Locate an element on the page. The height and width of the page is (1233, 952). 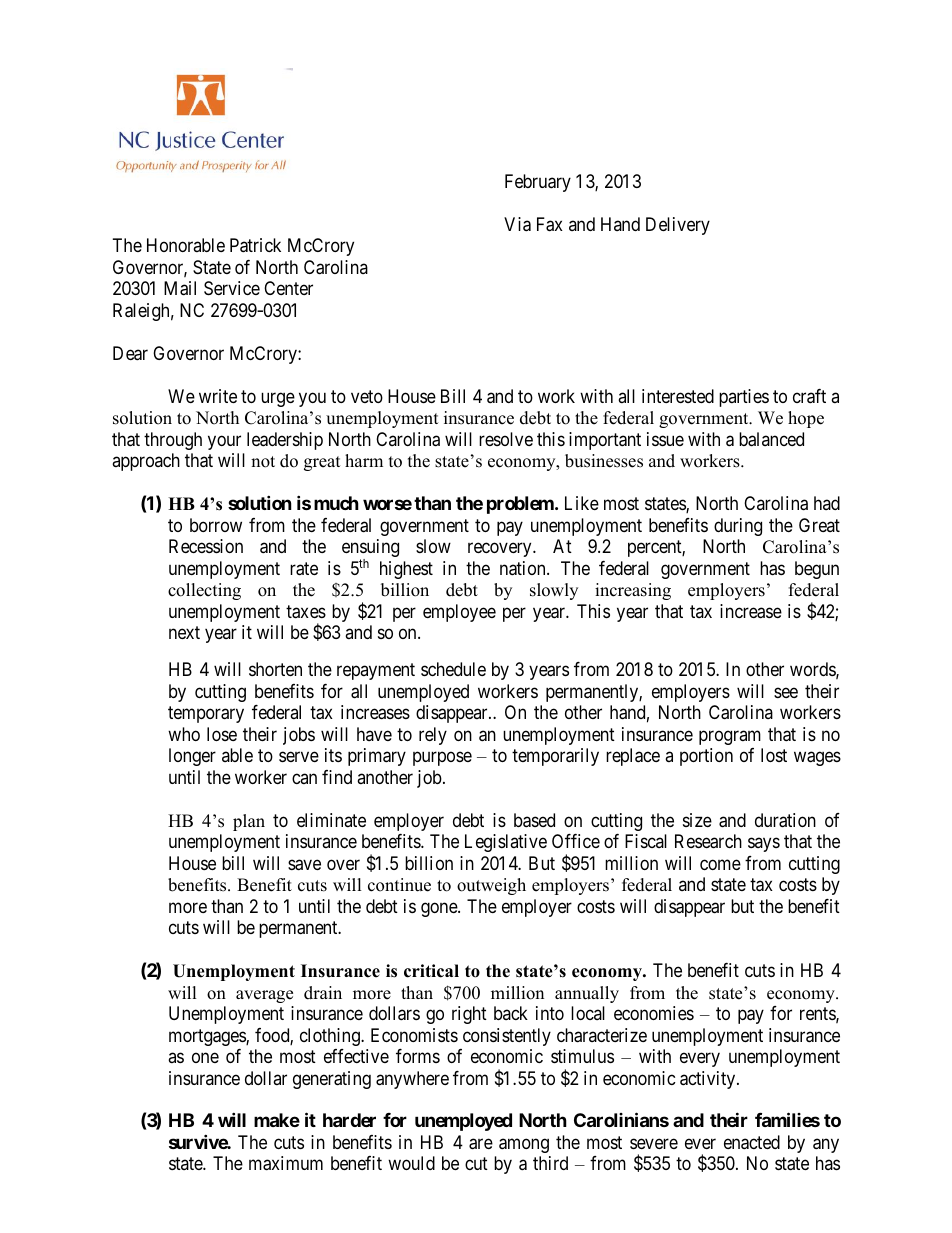
during is located at coordinates (738, 527).
